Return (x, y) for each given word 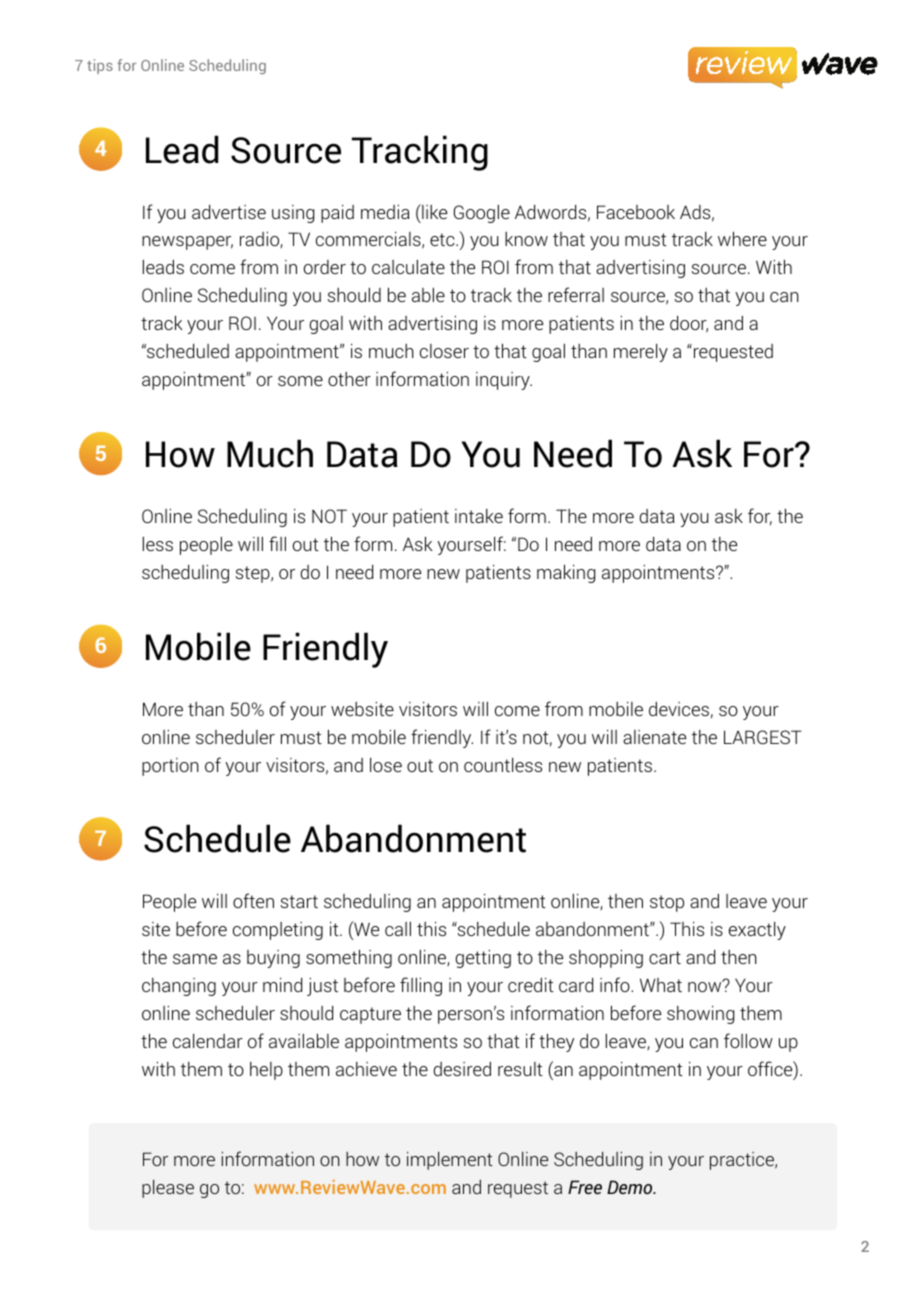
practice (743, 1161)
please (168, 1189)
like (433, 211)
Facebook (636, 212)
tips (100, 66)
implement (450, 1161)
